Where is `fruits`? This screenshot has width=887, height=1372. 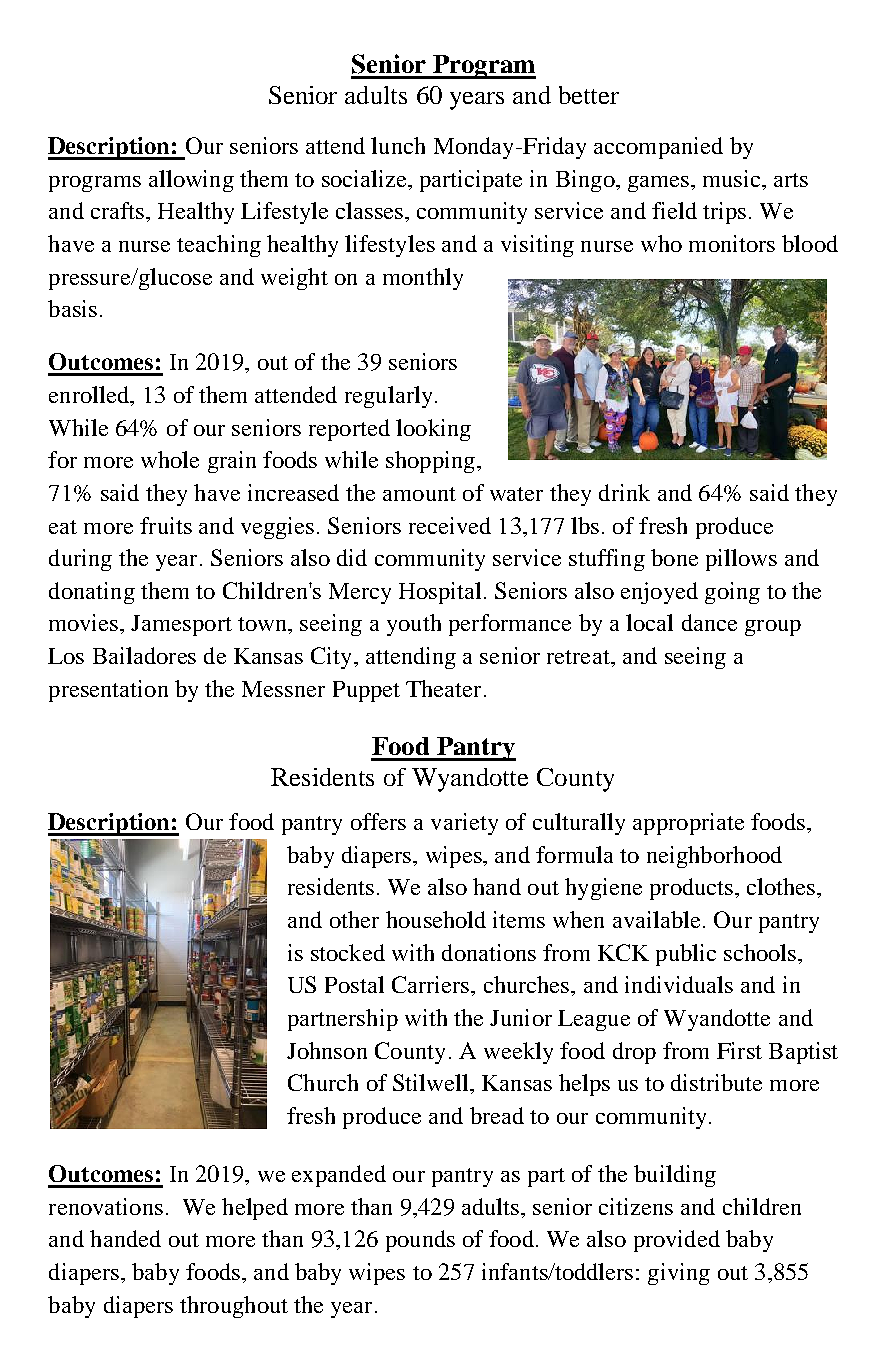 fruits is located at coordinates (166, 525).
